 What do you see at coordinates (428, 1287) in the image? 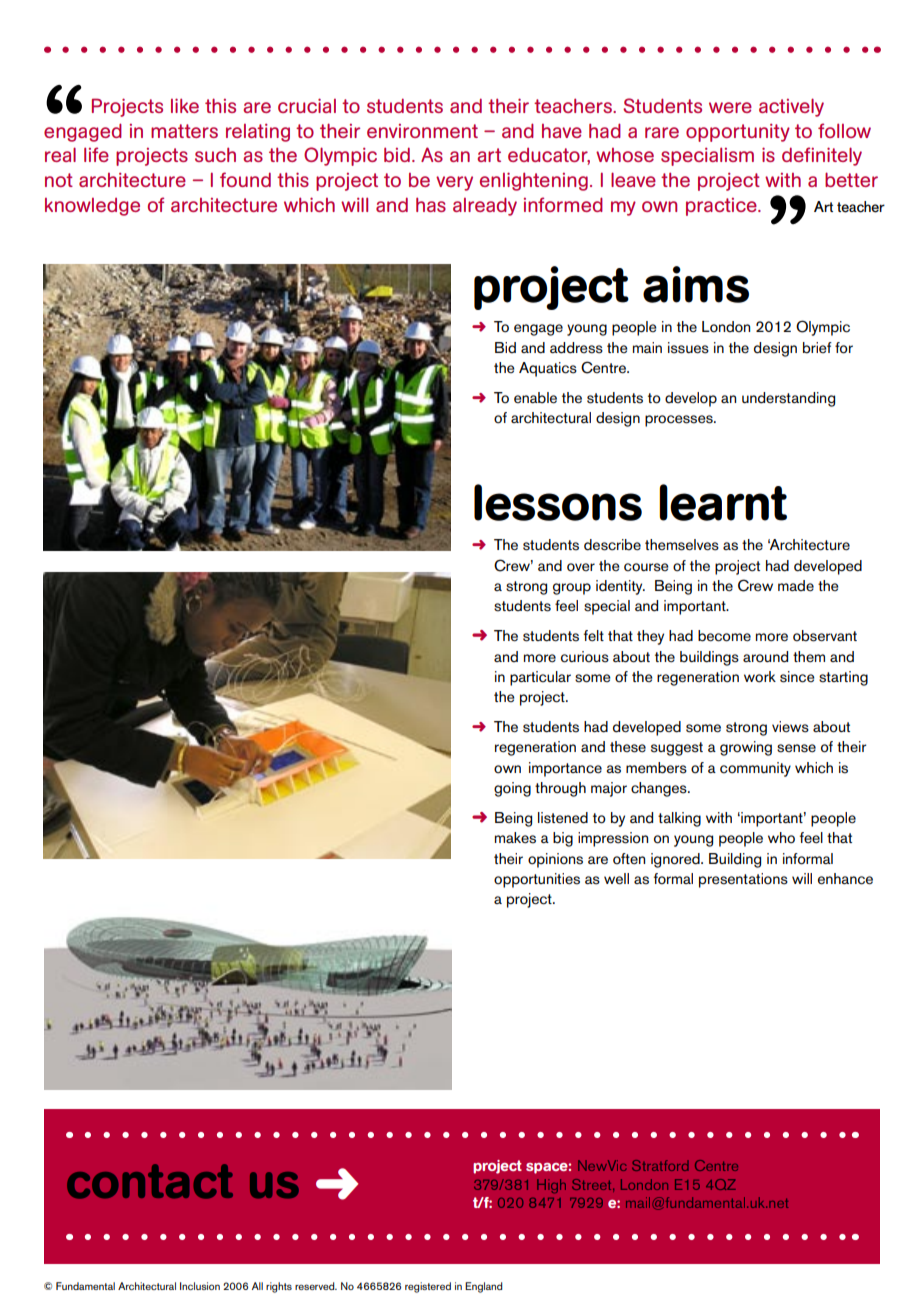
I see `registered` at bounding box center [428, 1287].
